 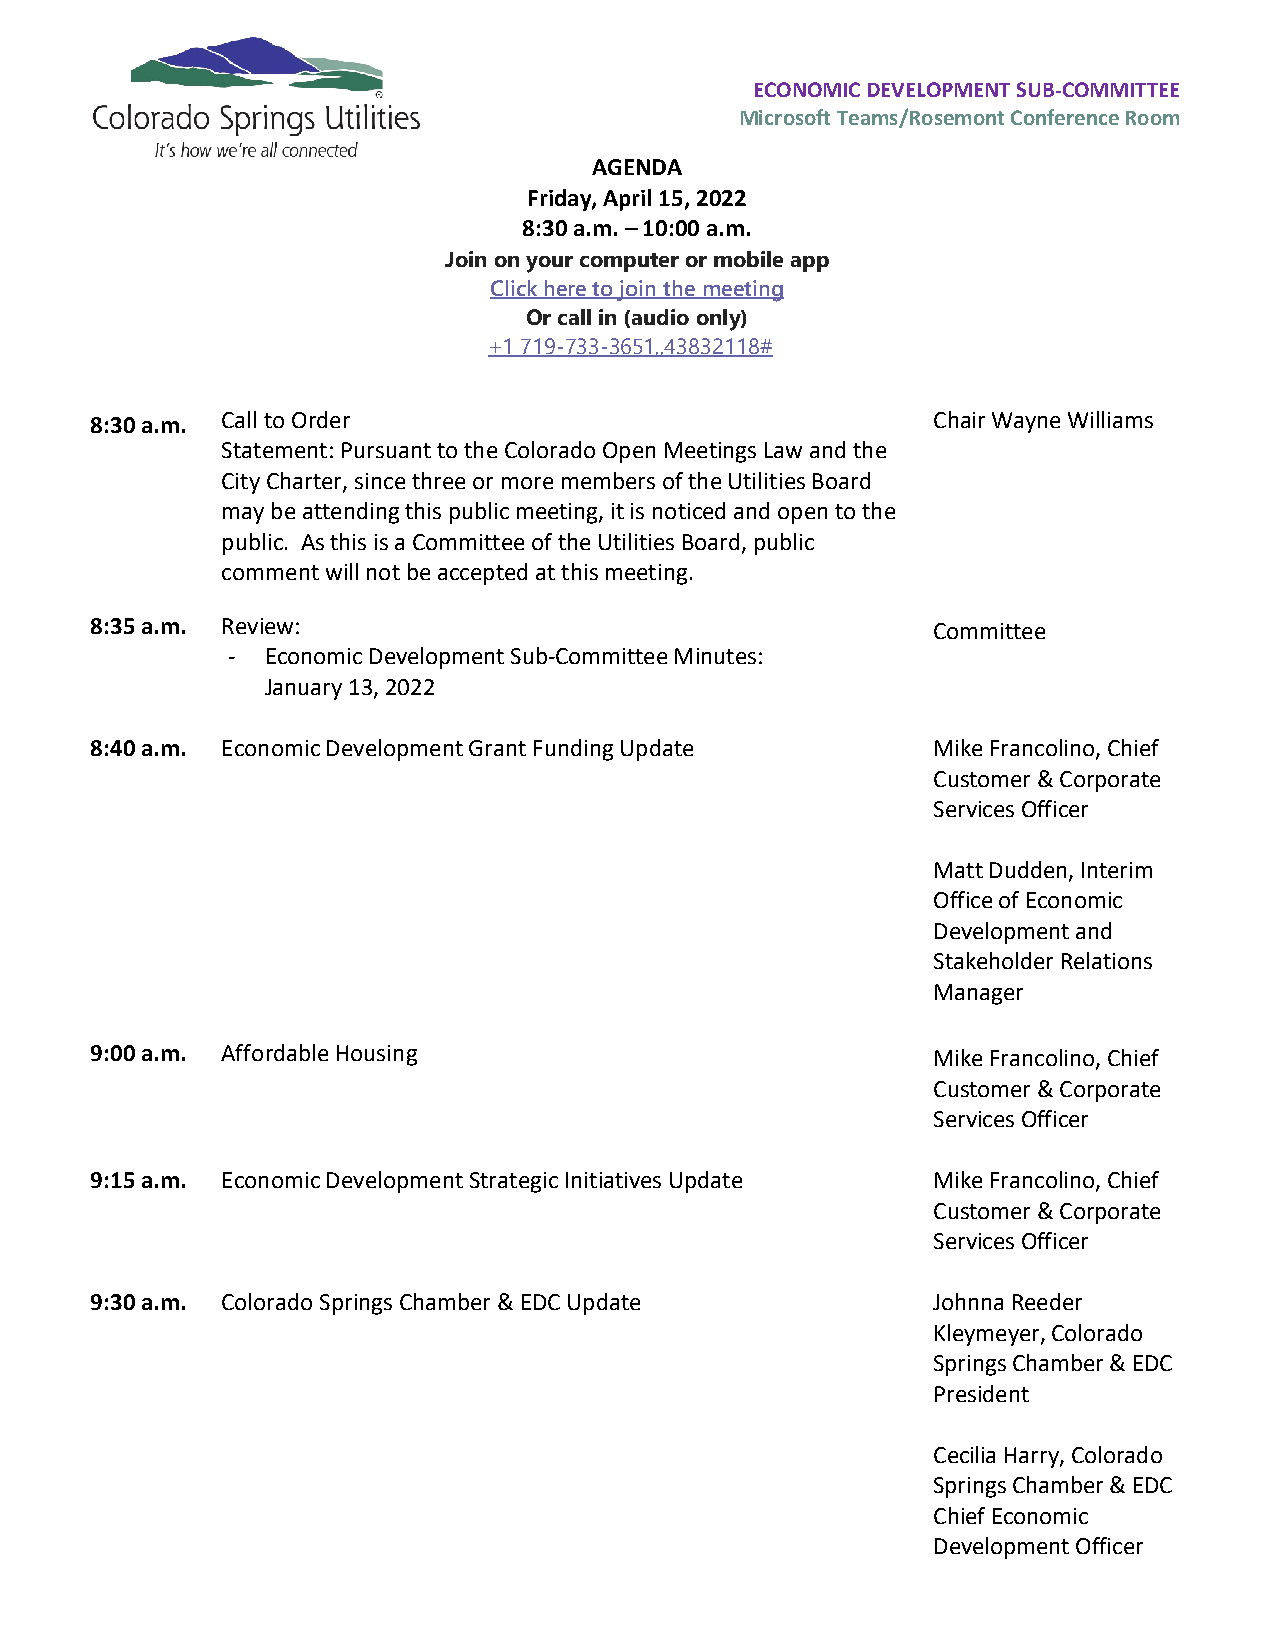 What do you see at coordinates (1117, 870) in the screenshot?
I see `Interim` at bounding box center [1117, 870].
